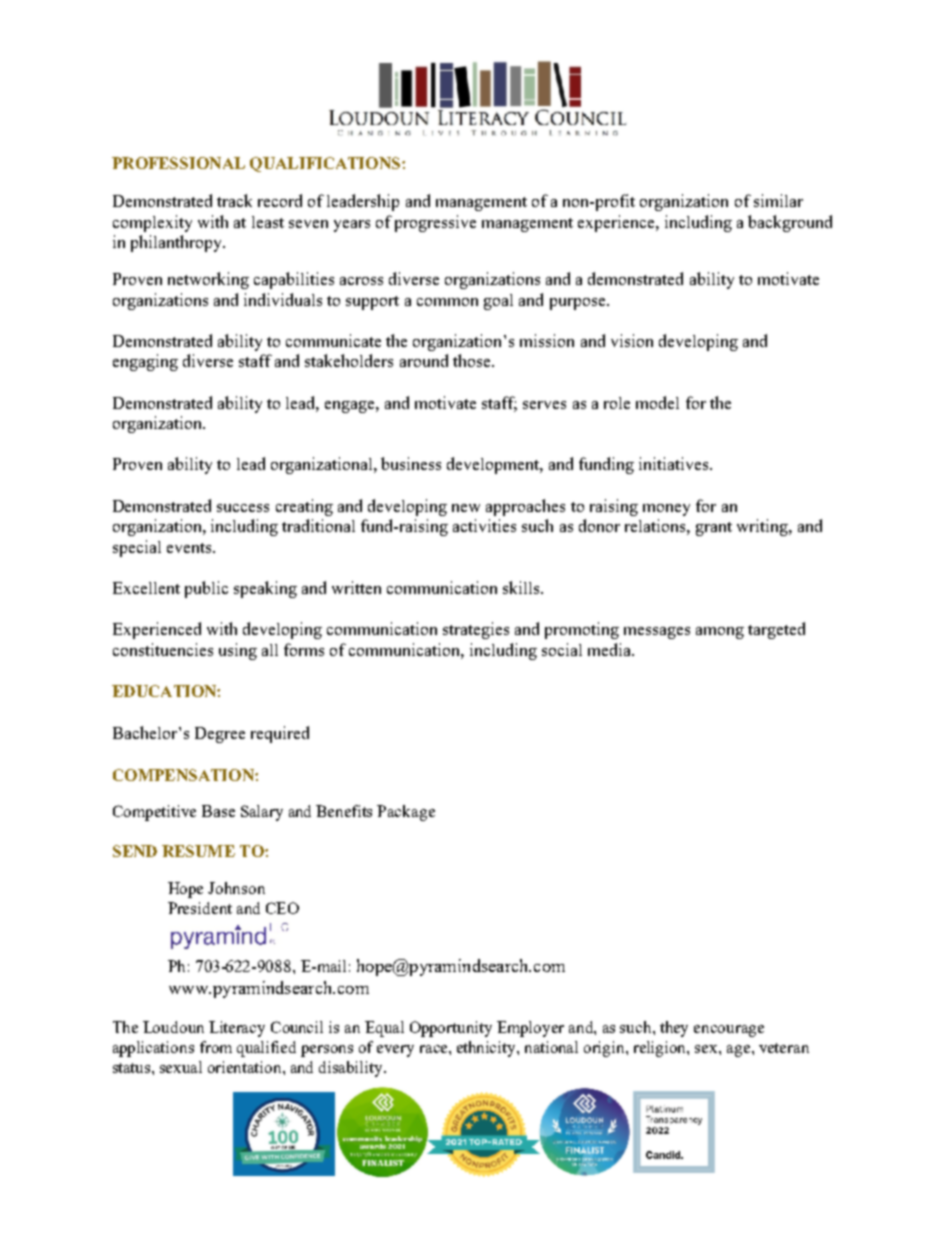  I want to click on similar, so click(778, 200).
